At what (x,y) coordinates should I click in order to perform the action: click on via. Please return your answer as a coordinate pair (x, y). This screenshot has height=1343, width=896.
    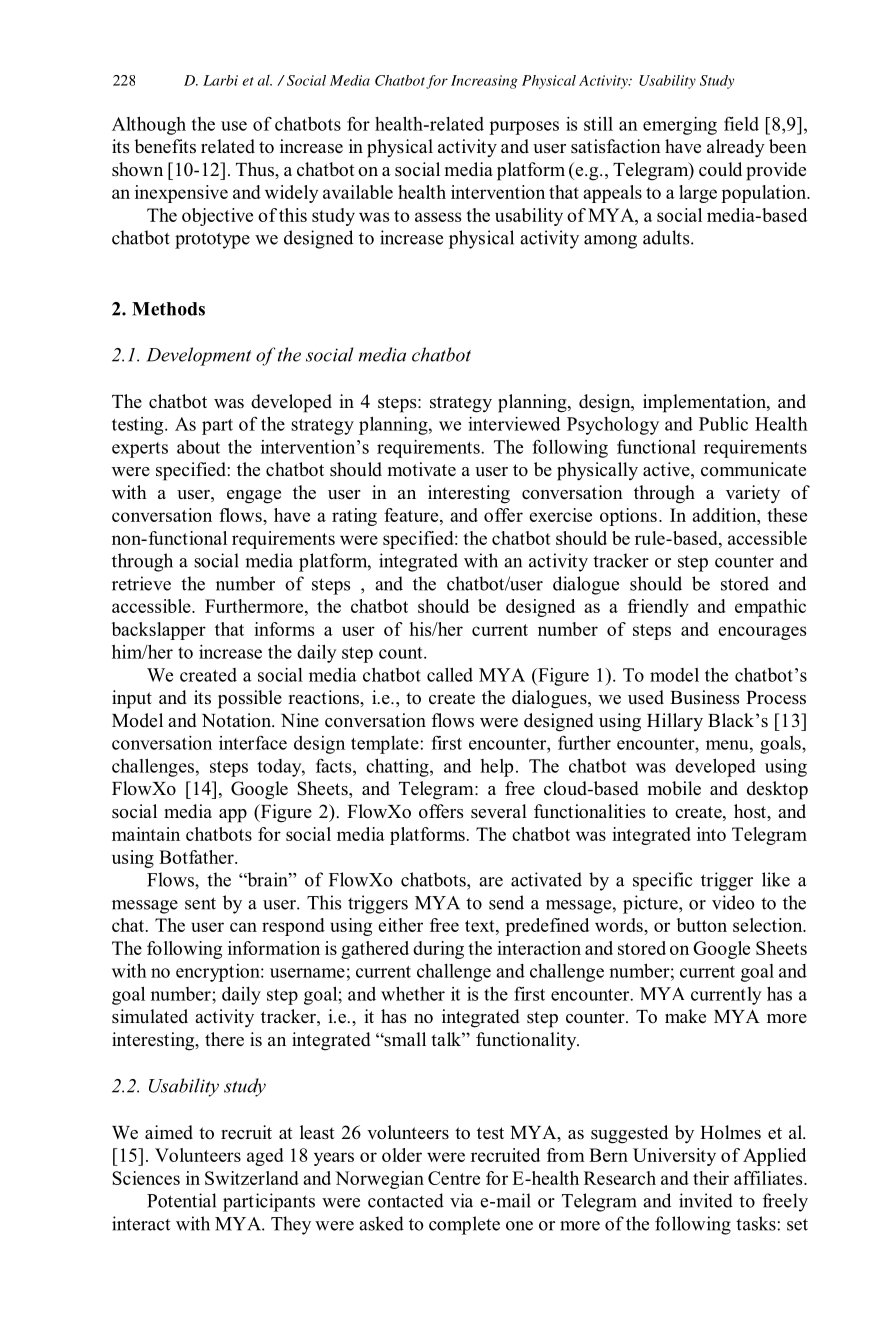
    Looking at the image, I should click on (461, 1200).
